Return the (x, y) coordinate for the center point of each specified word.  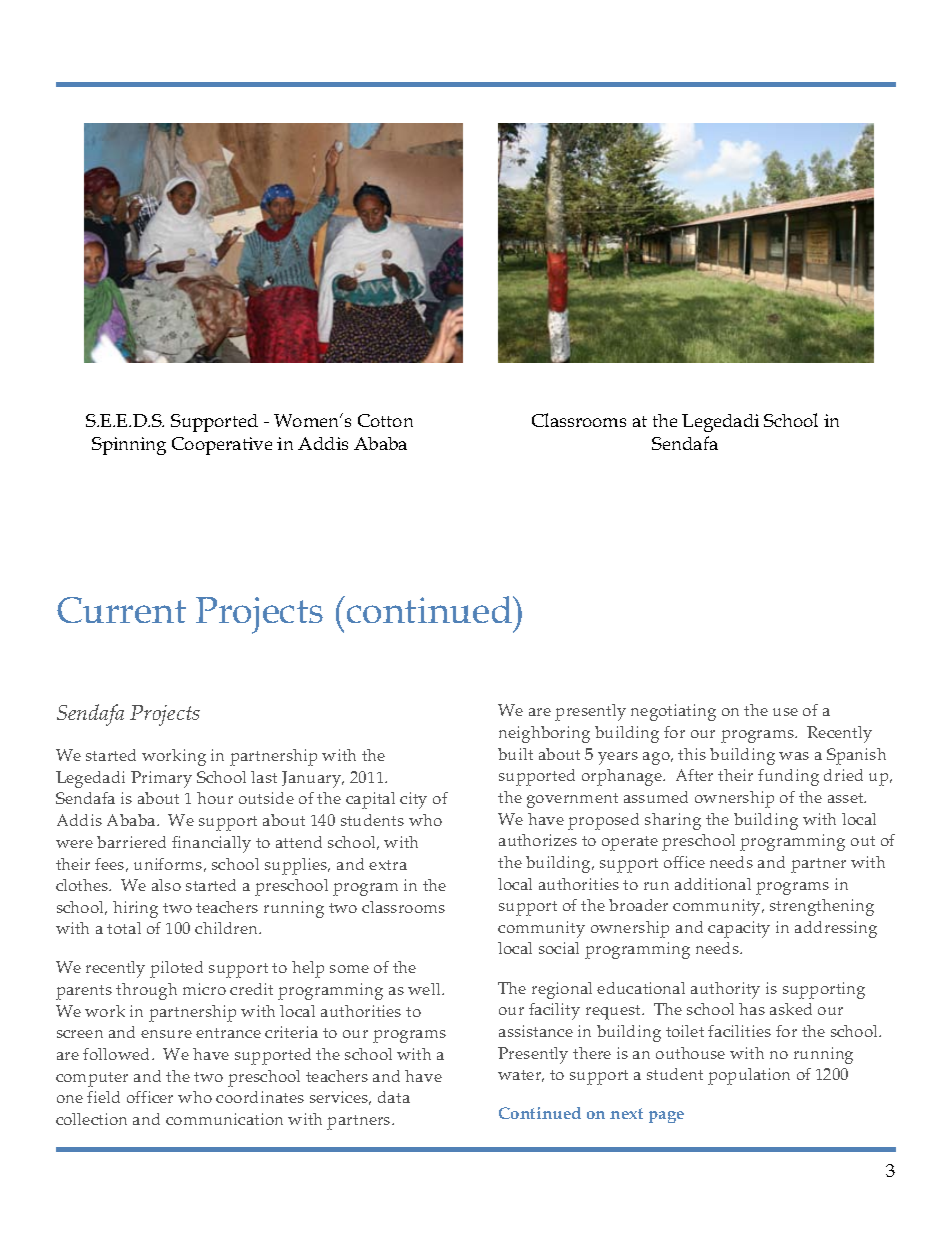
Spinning (129, 446)
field (103, 1097)
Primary (161, 779)
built (515, 754)
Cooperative (222, 446)
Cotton (385, 420)
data (394, 1097)
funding (788, 777)
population (749, 1076)
